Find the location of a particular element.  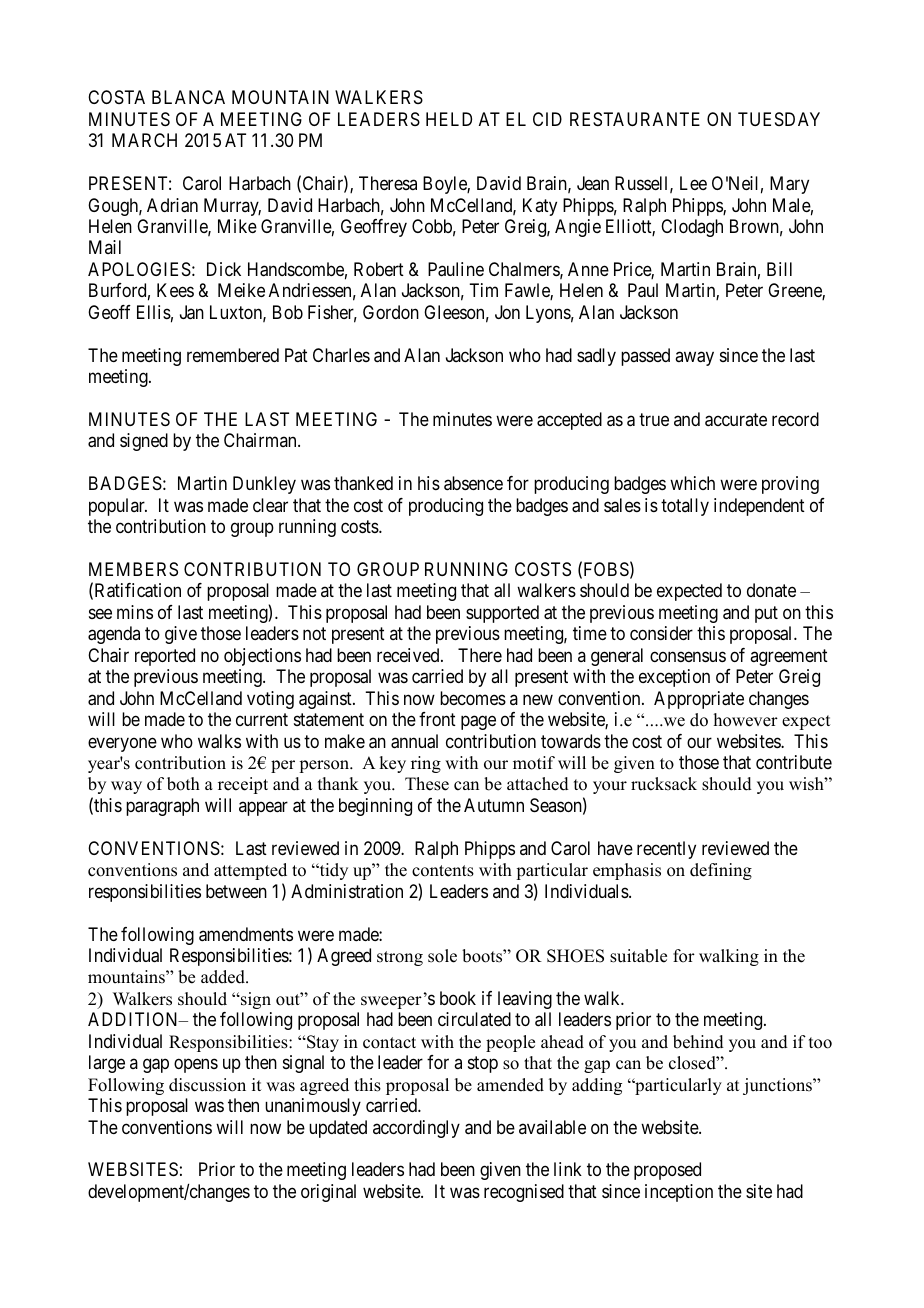

reported is located at coordinates (165, 657).
